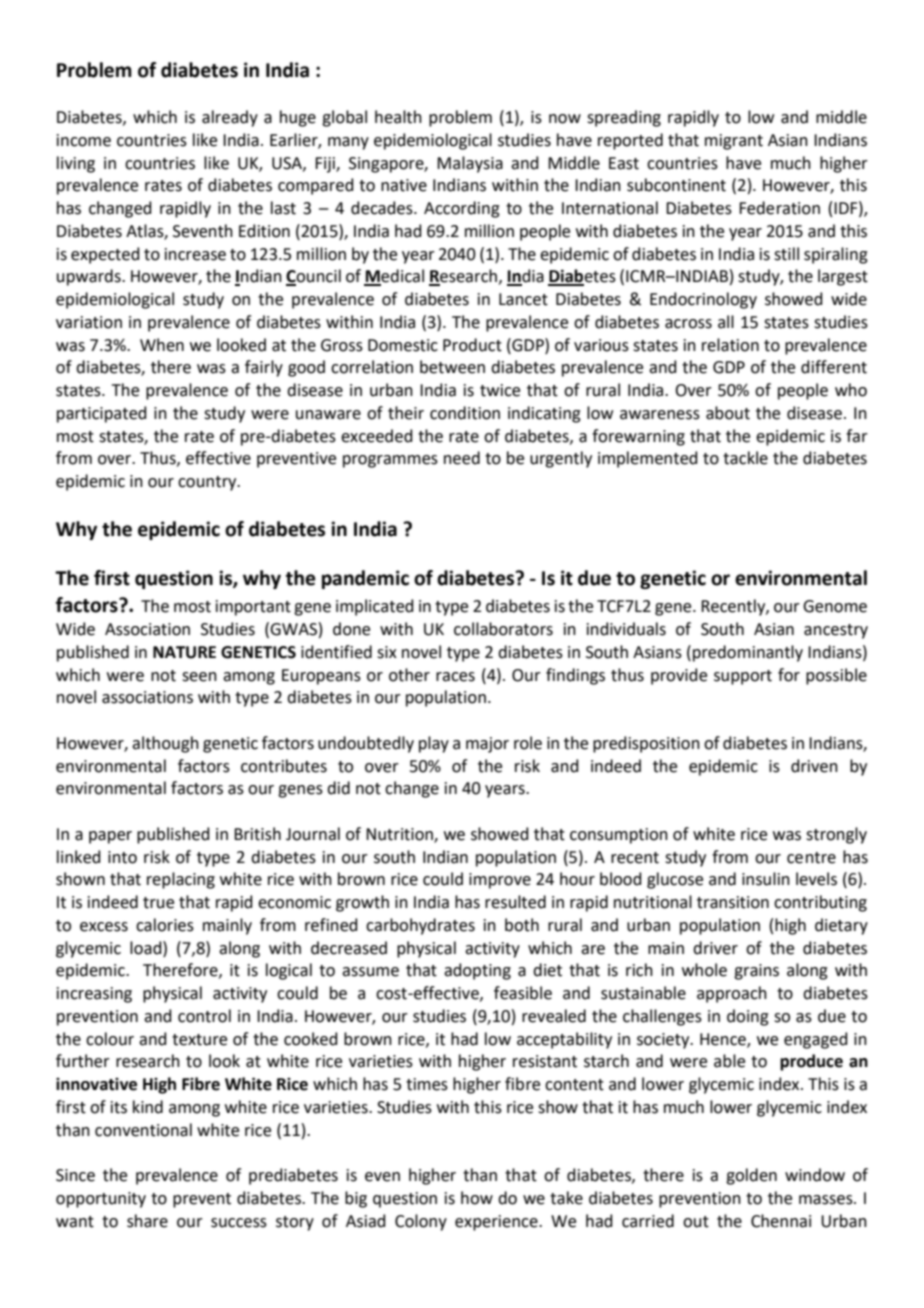  Describe the element at coordinates (743, 677) in the screenshot. I see `support` at that location.
